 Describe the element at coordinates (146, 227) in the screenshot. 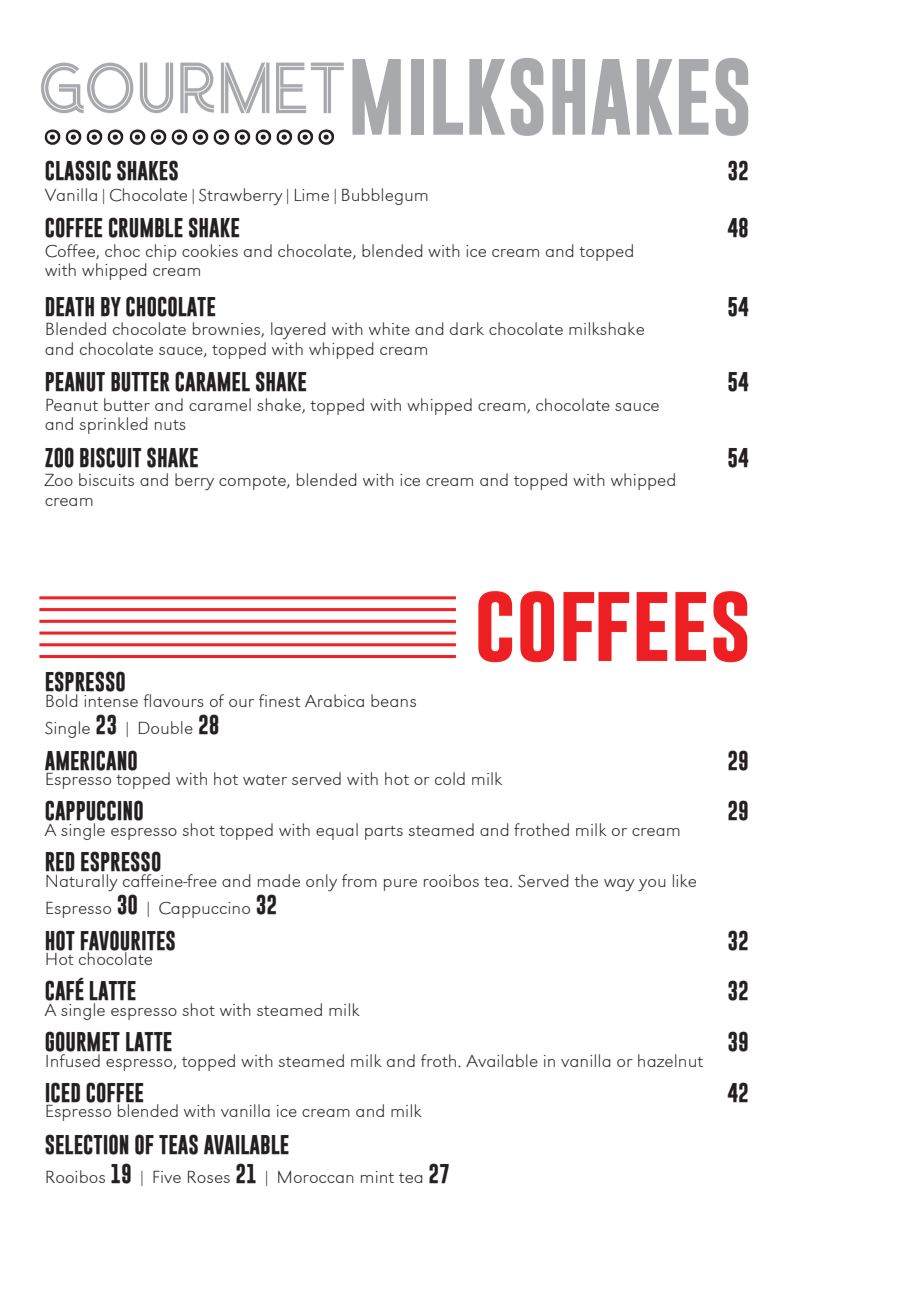

I see `CRUMBLE` at that location.
